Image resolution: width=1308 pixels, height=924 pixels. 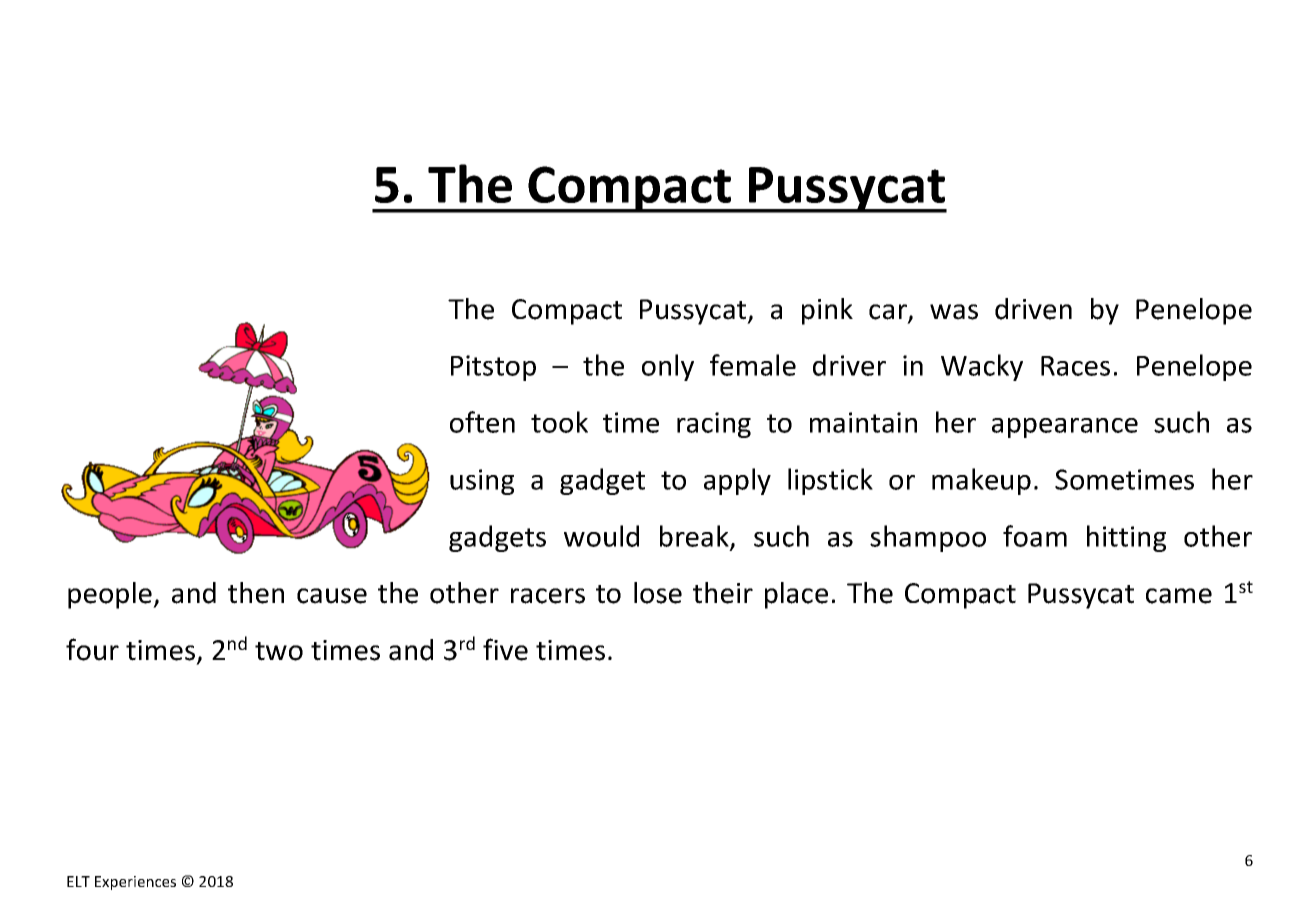 I want to click on came, so click(x=1179, y=596).
